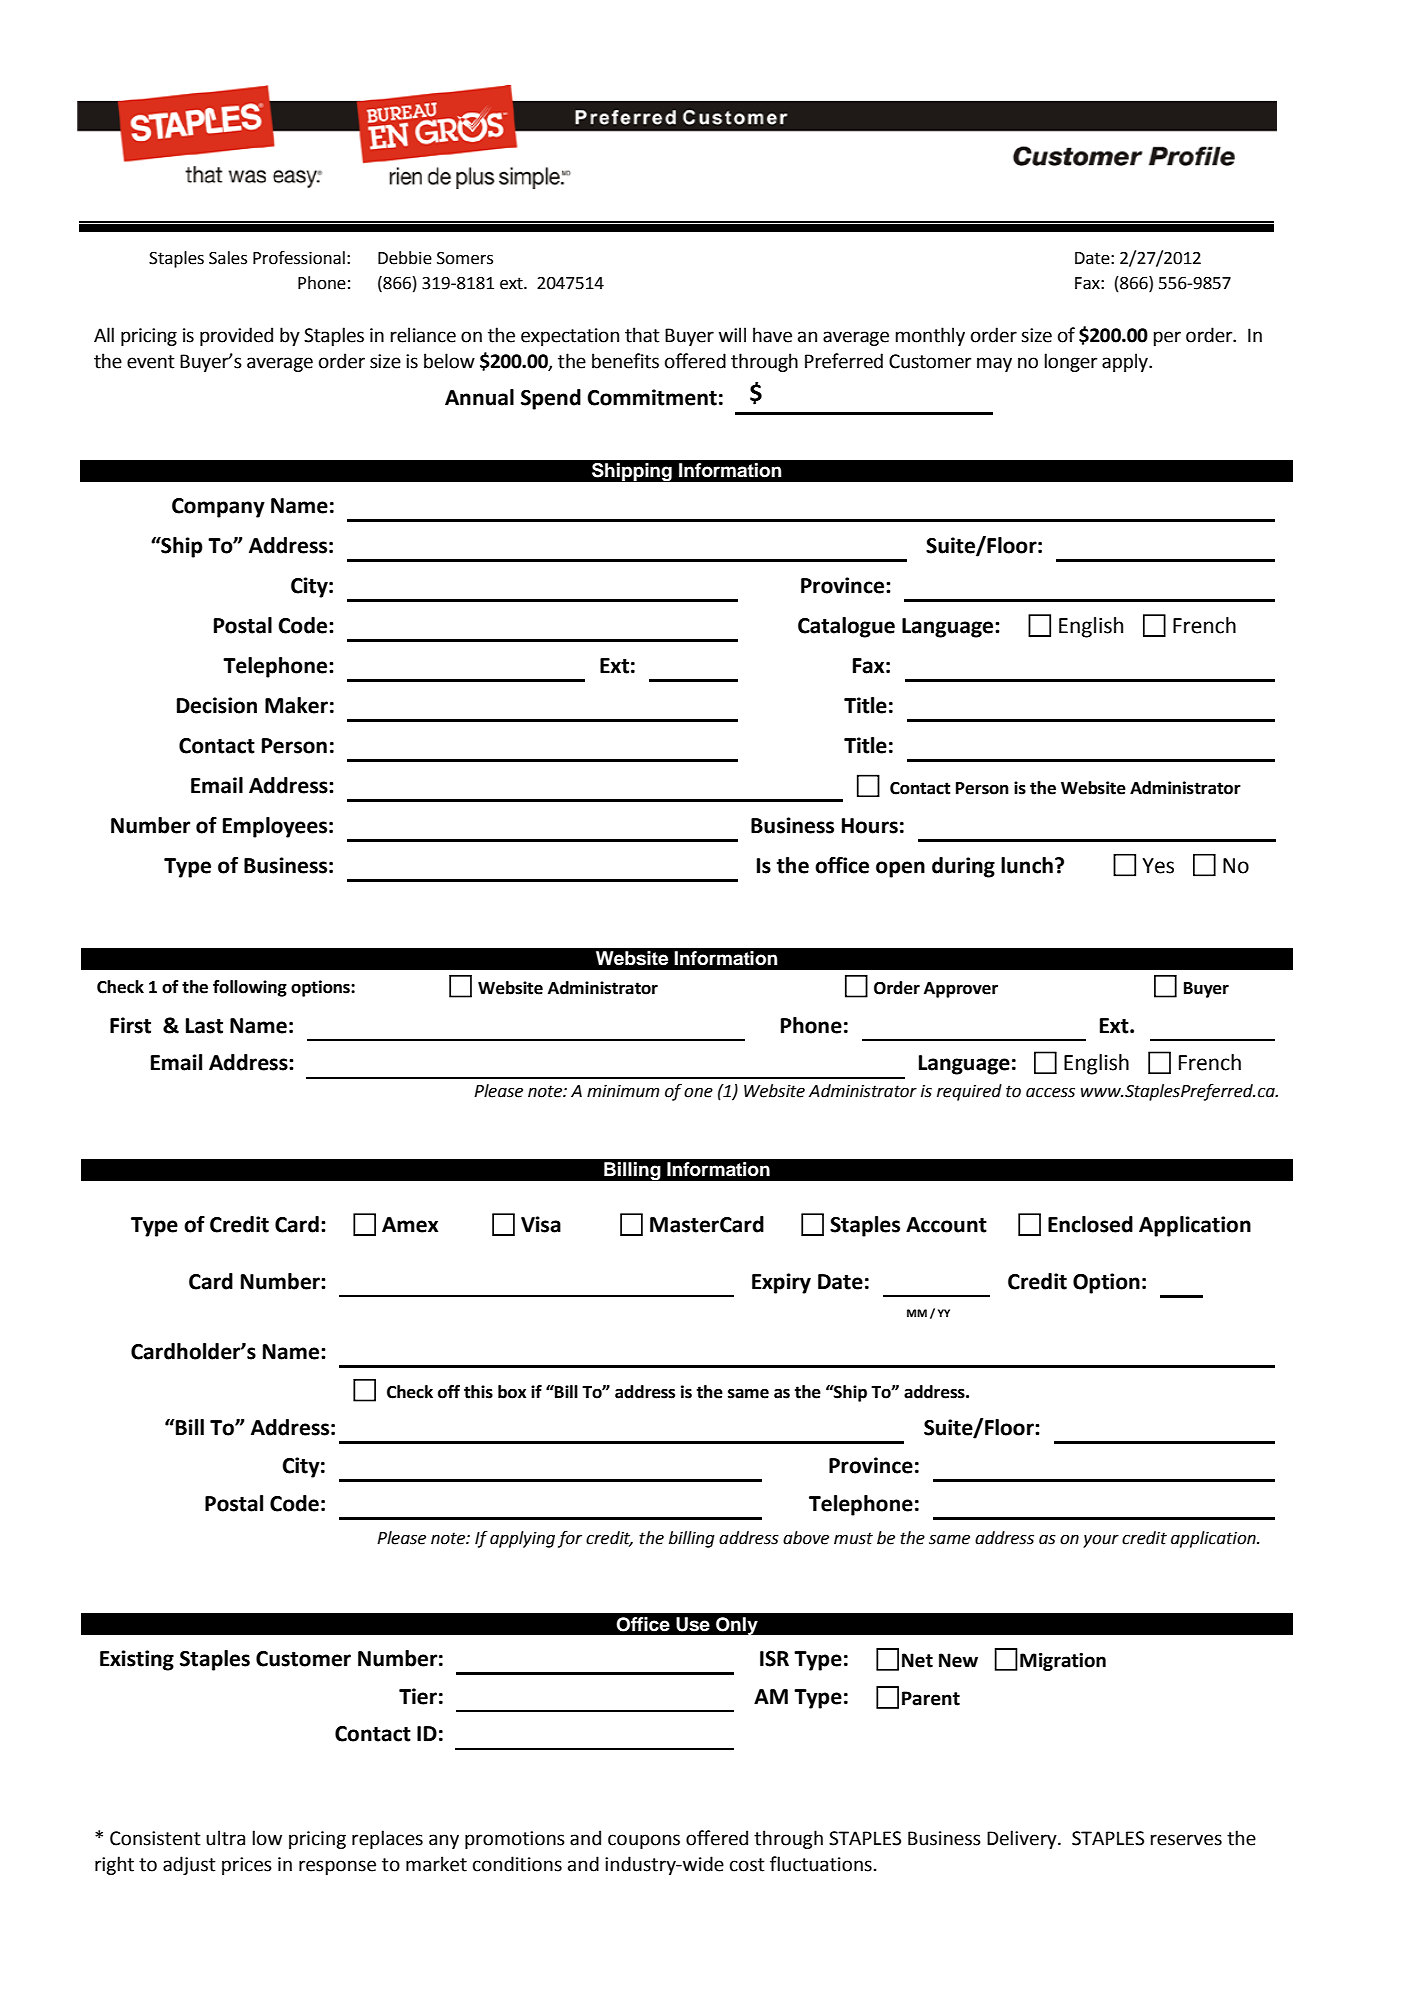  I want to click on Expiry, so click(781, 1283).
